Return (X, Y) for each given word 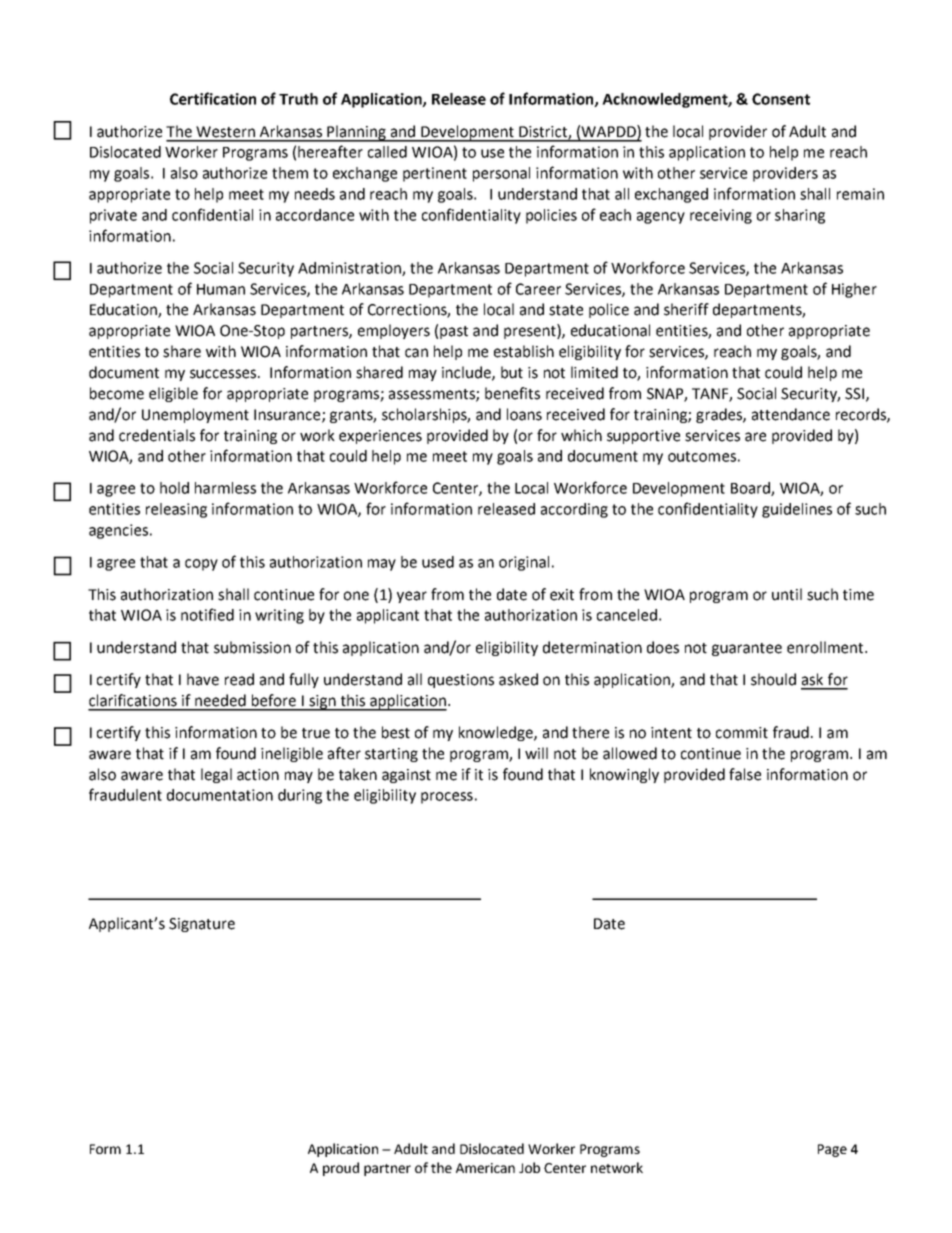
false (745, 774)
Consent (781, 99)
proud (341, 1169)
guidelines (797, 510)
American (485, 1168)
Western (225, 132)
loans (524, 414)
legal (216, 775)
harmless (225, 488)
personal (501, 174)
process (447, 798)
